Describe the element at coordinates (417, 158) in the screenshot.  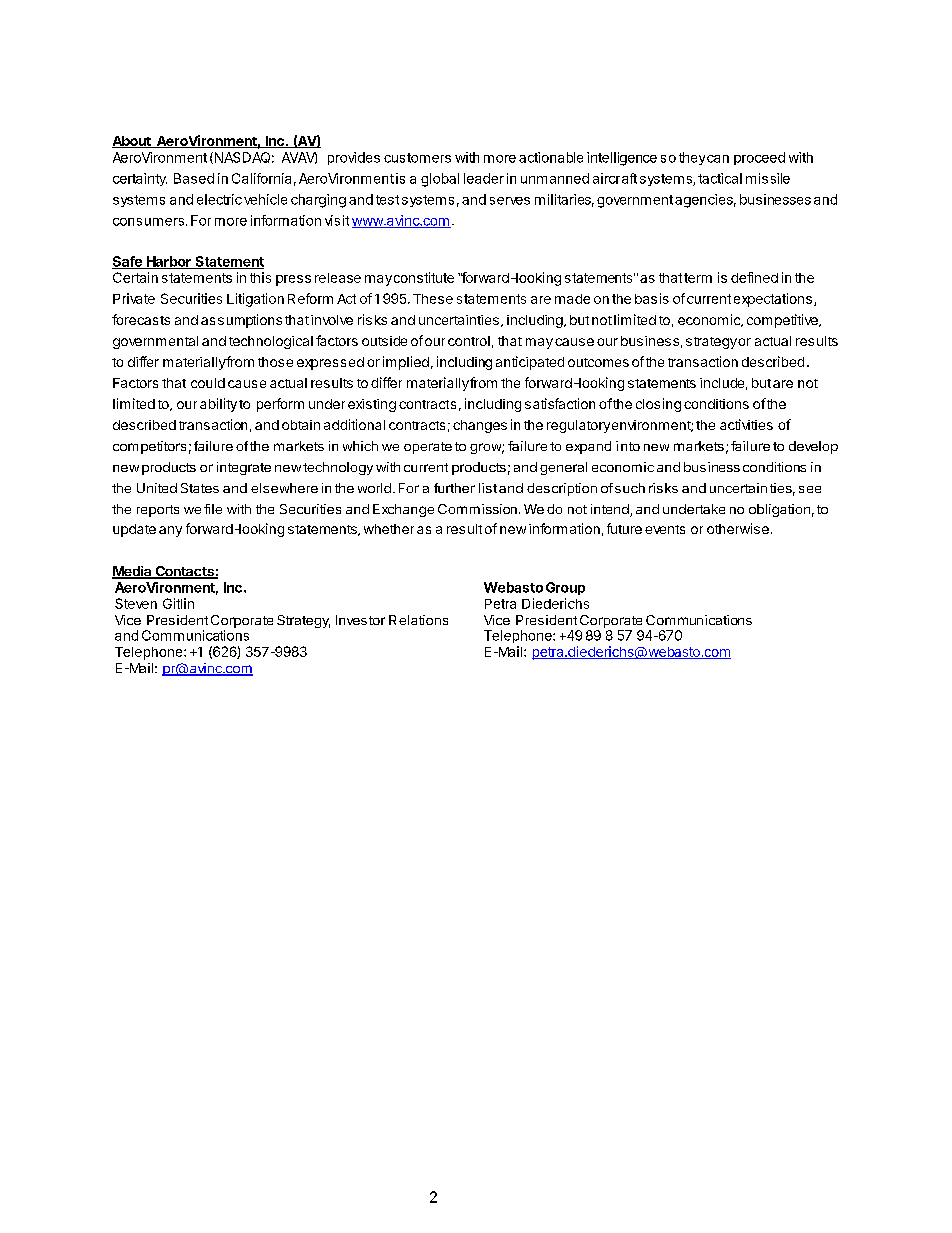
I see `customers` at that location.
